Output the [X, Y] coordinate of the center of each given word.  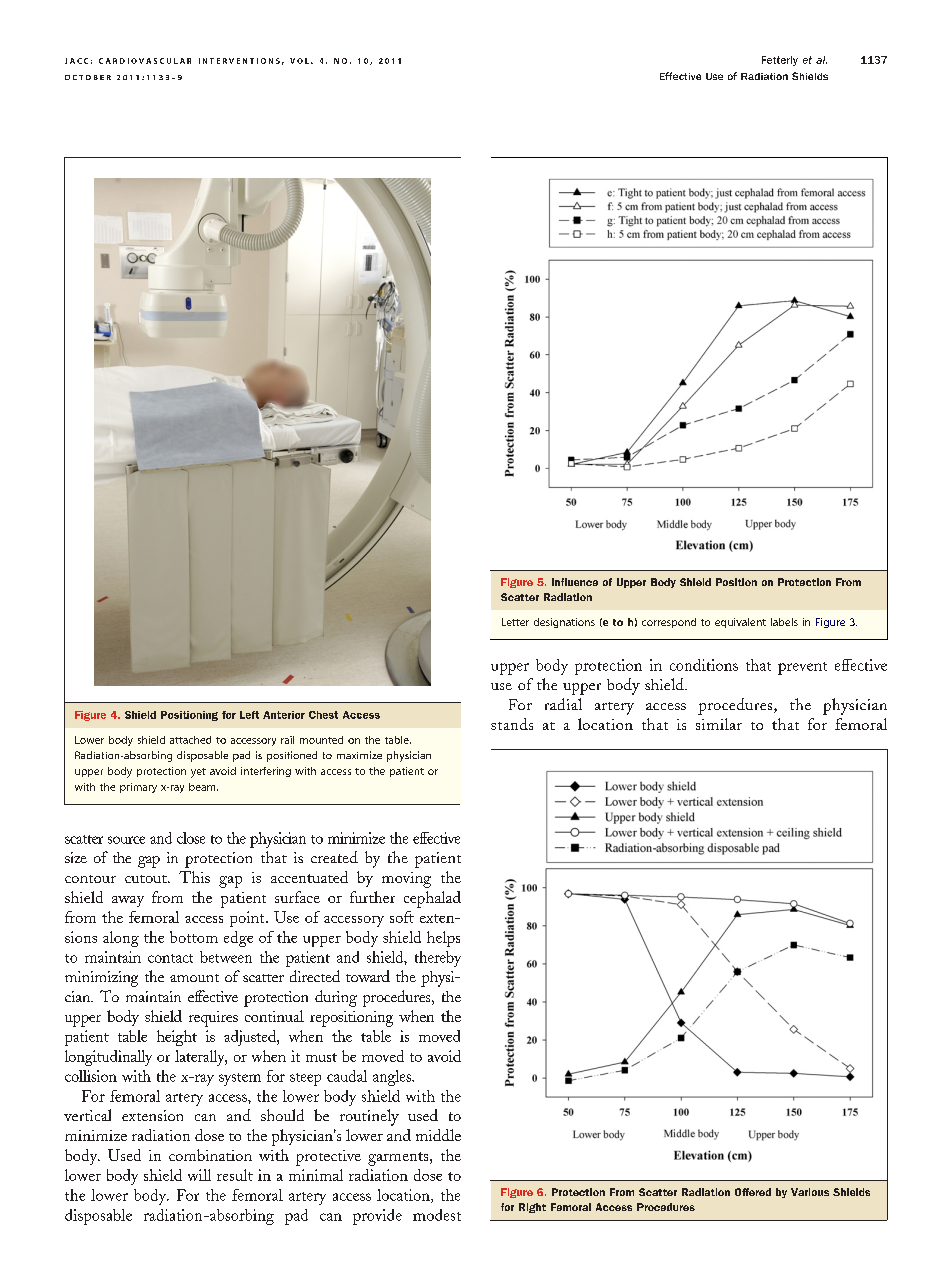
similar [719, 724]
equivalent [740, 623]
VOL [299, 61]
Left [249, 715]
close [191, 838]
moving [406, 880]
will [199, 1175]
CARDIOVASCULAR [145, 61]
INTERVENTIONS [239, 61]
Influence [575, 582]
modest [437, 1215]
